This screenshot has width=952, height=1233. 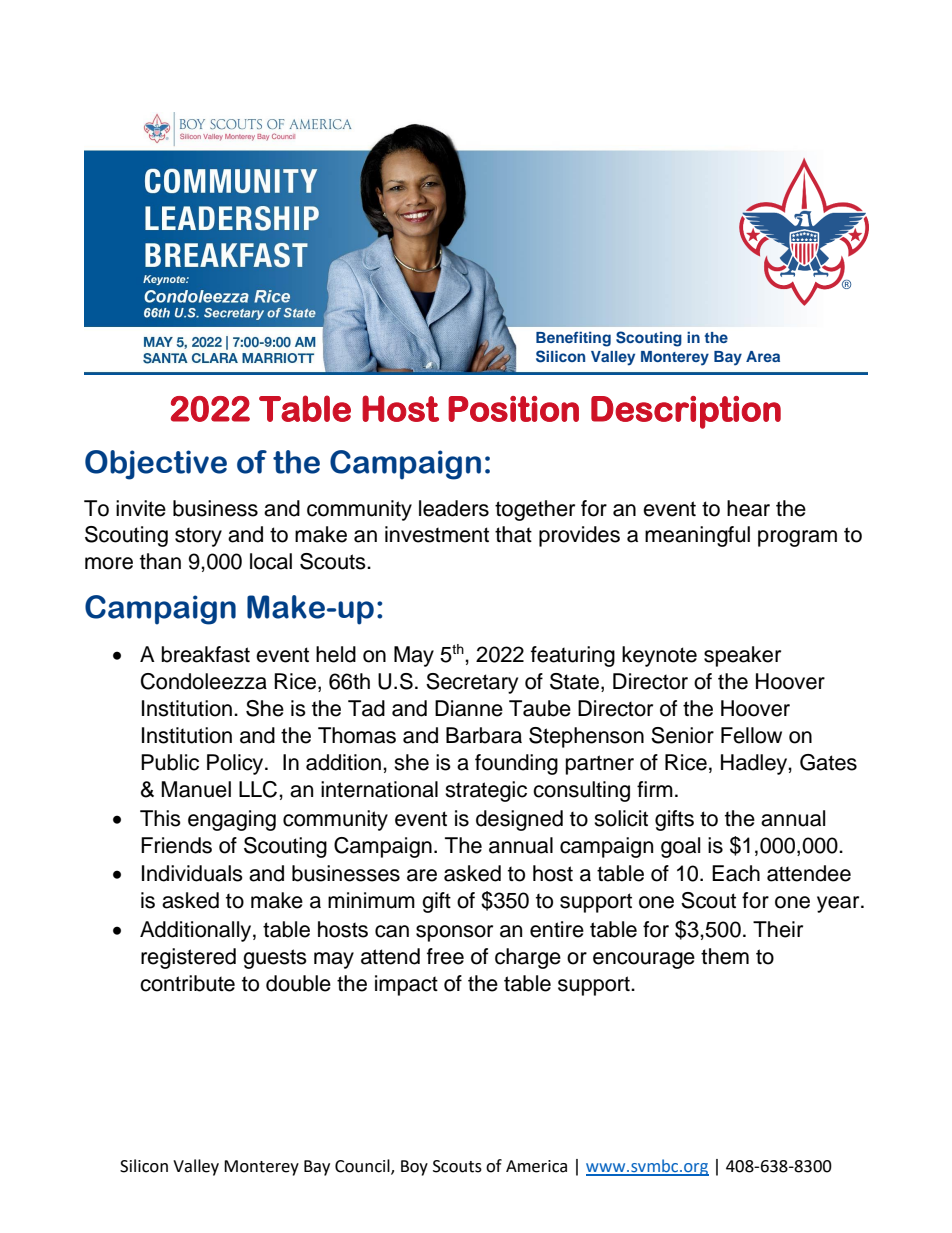 I want to click on sponsor, so click(x=454, y=933).
